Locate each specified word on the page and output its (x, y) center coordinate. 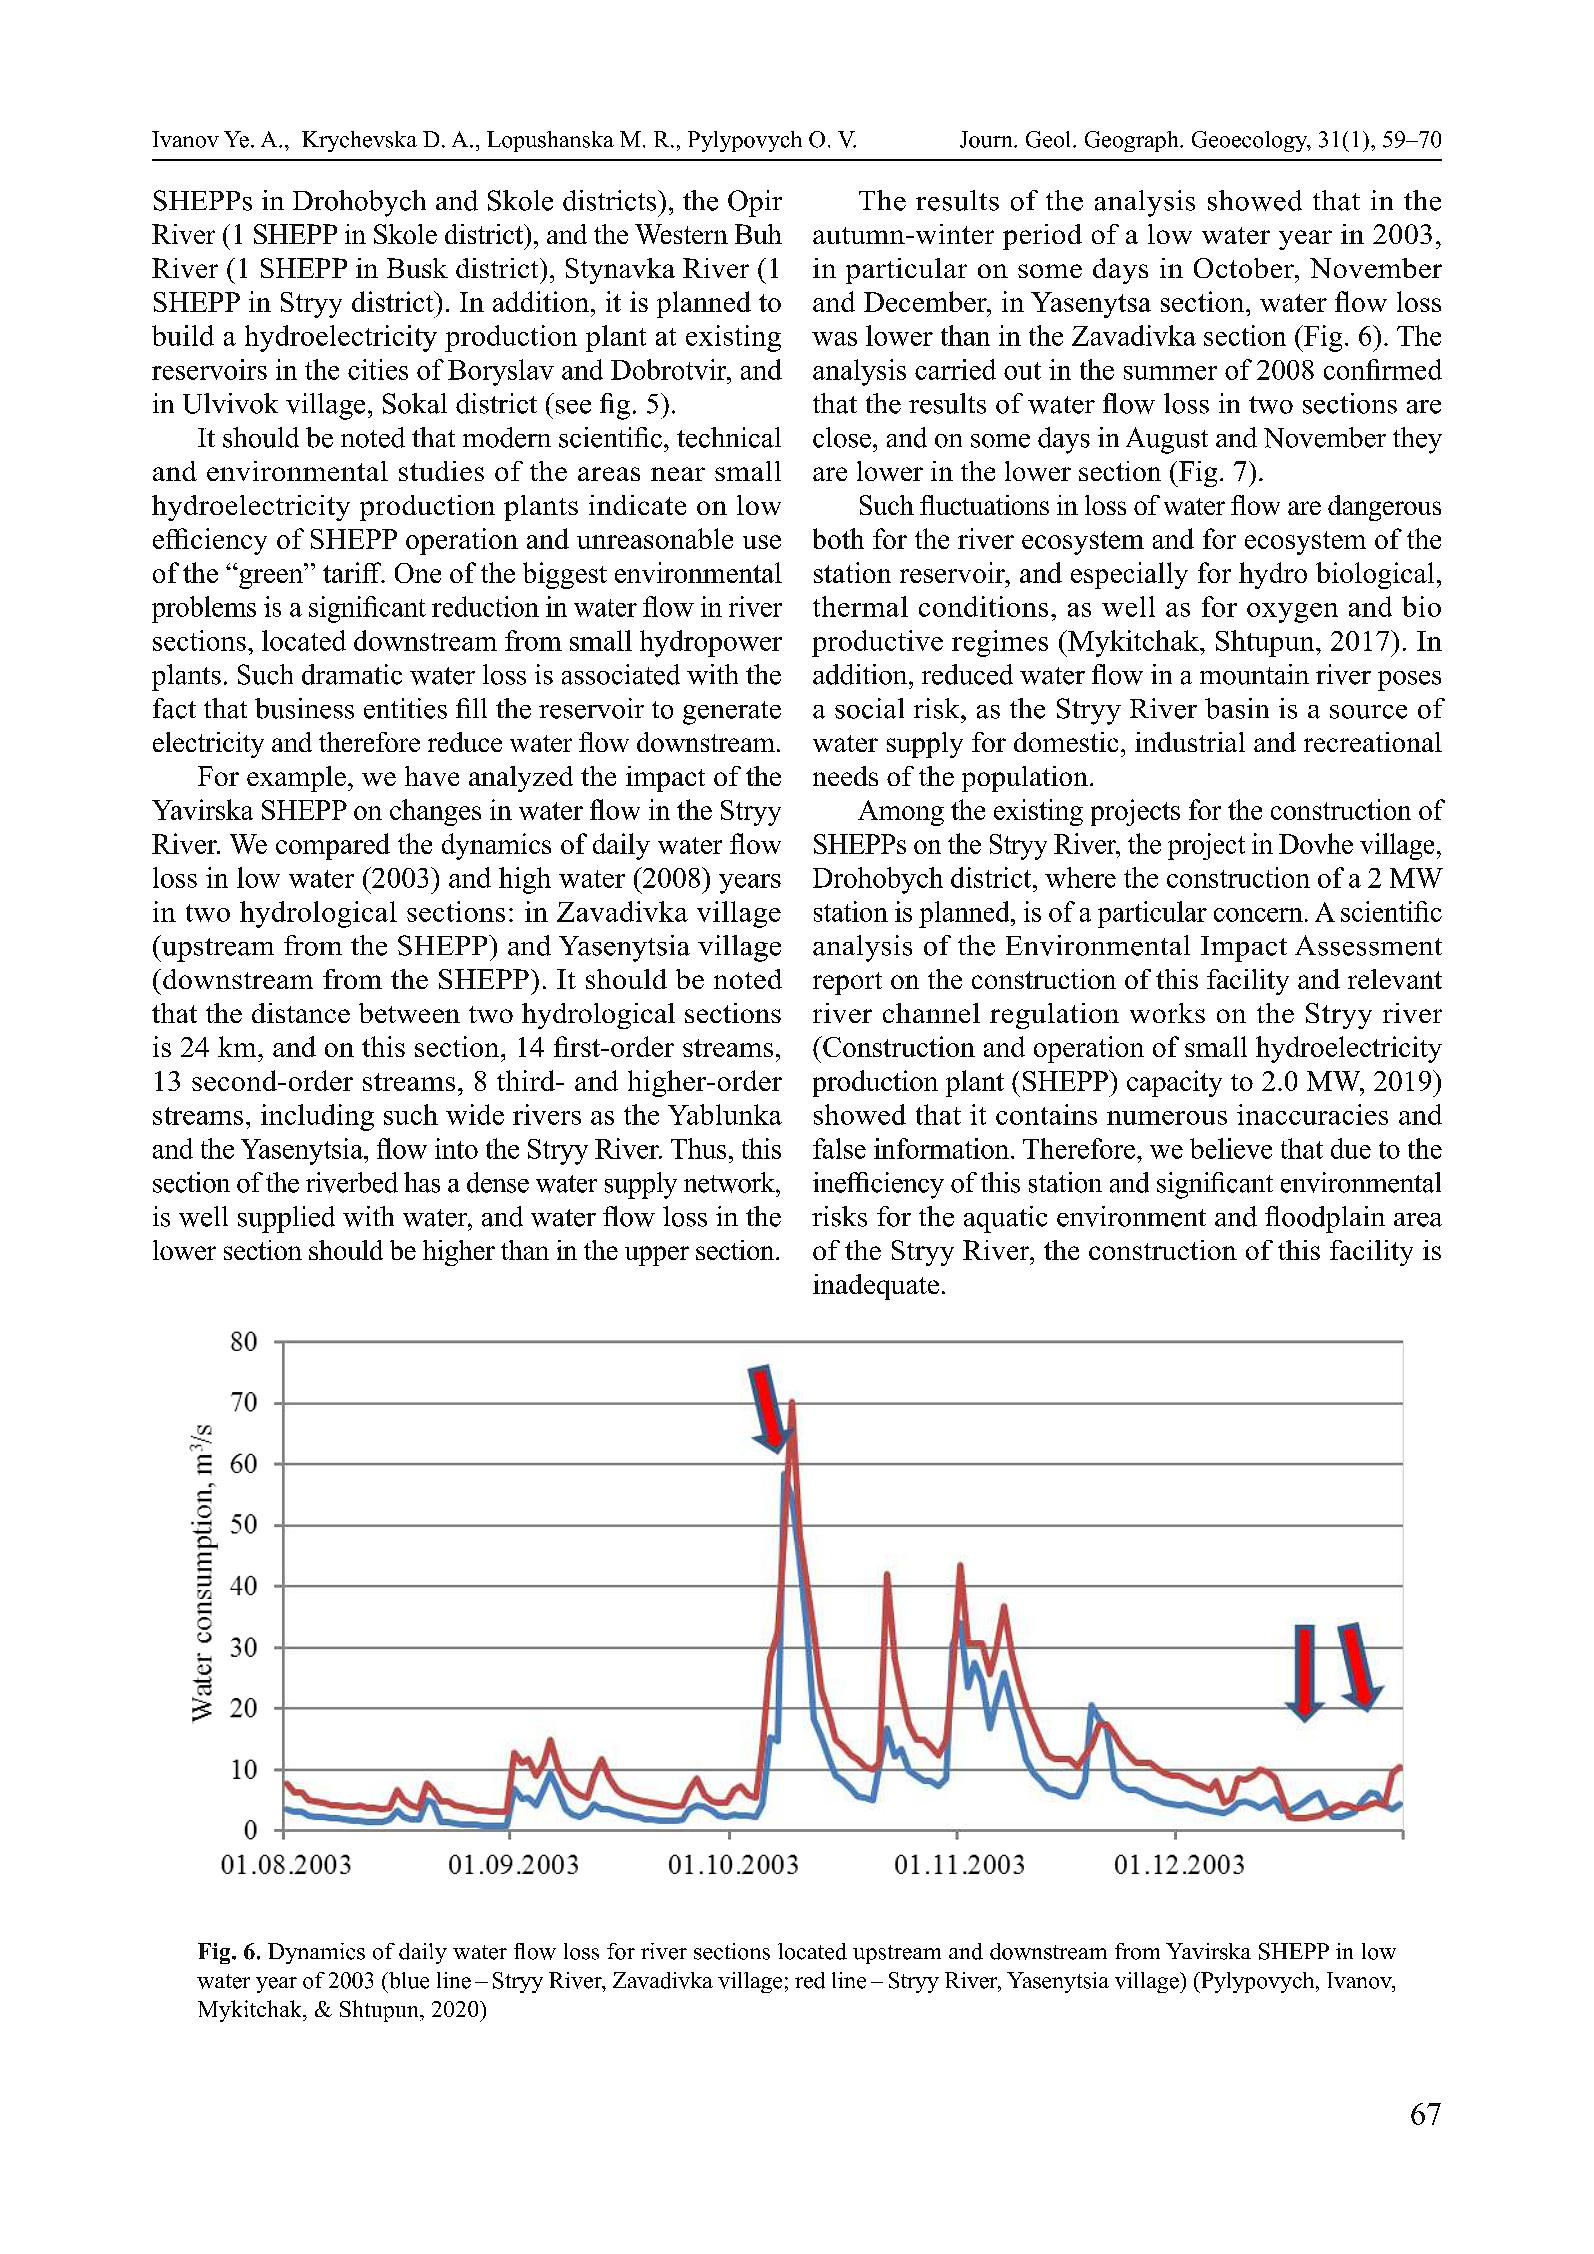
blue (408, 1980)
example (296, 779)
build (183, 335)
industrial (1190, 742)
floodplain (1325, 1219)
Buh (758, 234)
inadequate (876, 1287)
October (1245, 268)
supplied (286, 1219)
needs (845, 776)
